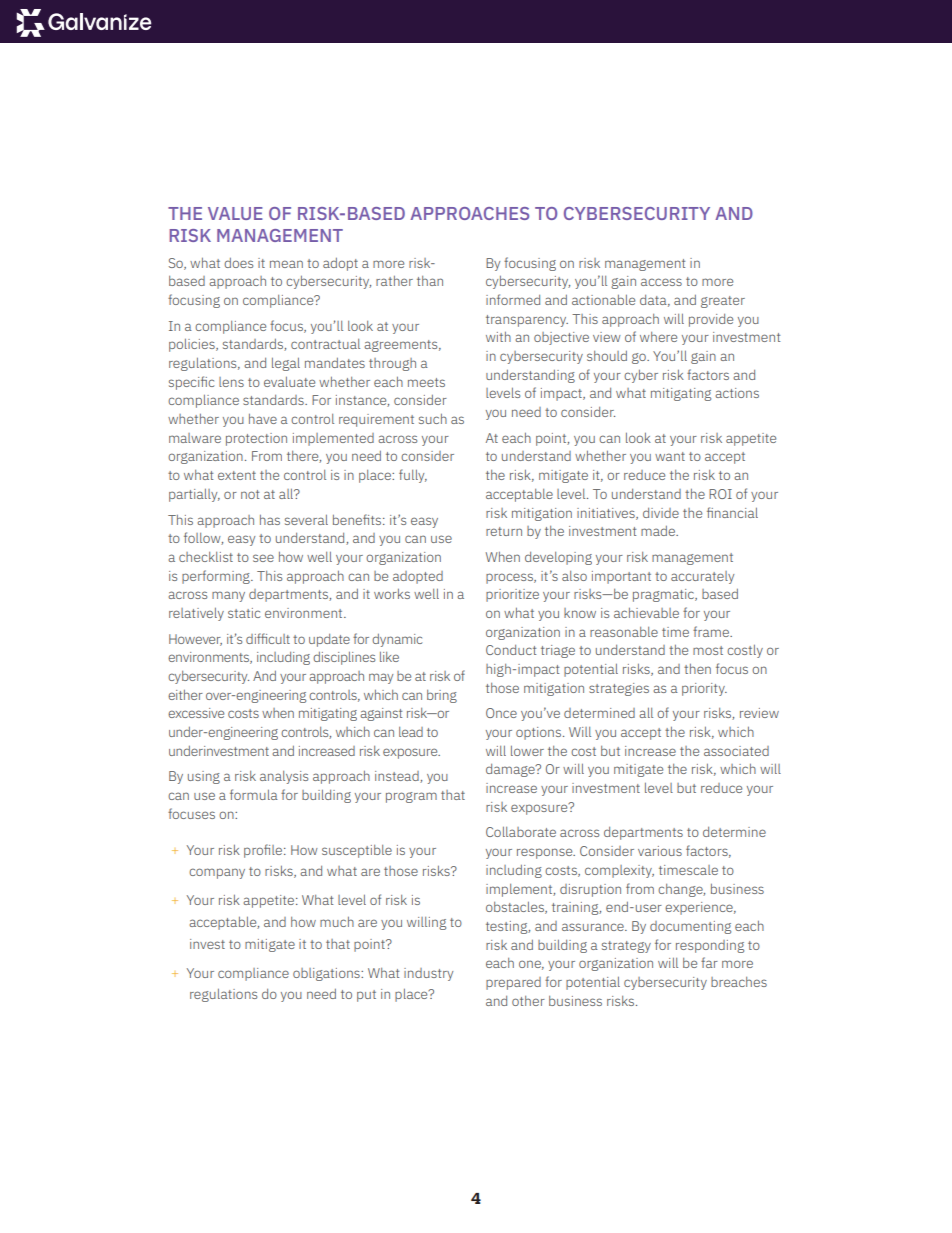 Image resolution: width=952 pixels, height=1233 pixels. Describe the element at coordinates (661, 282) in the document. I see `access` at that location.
